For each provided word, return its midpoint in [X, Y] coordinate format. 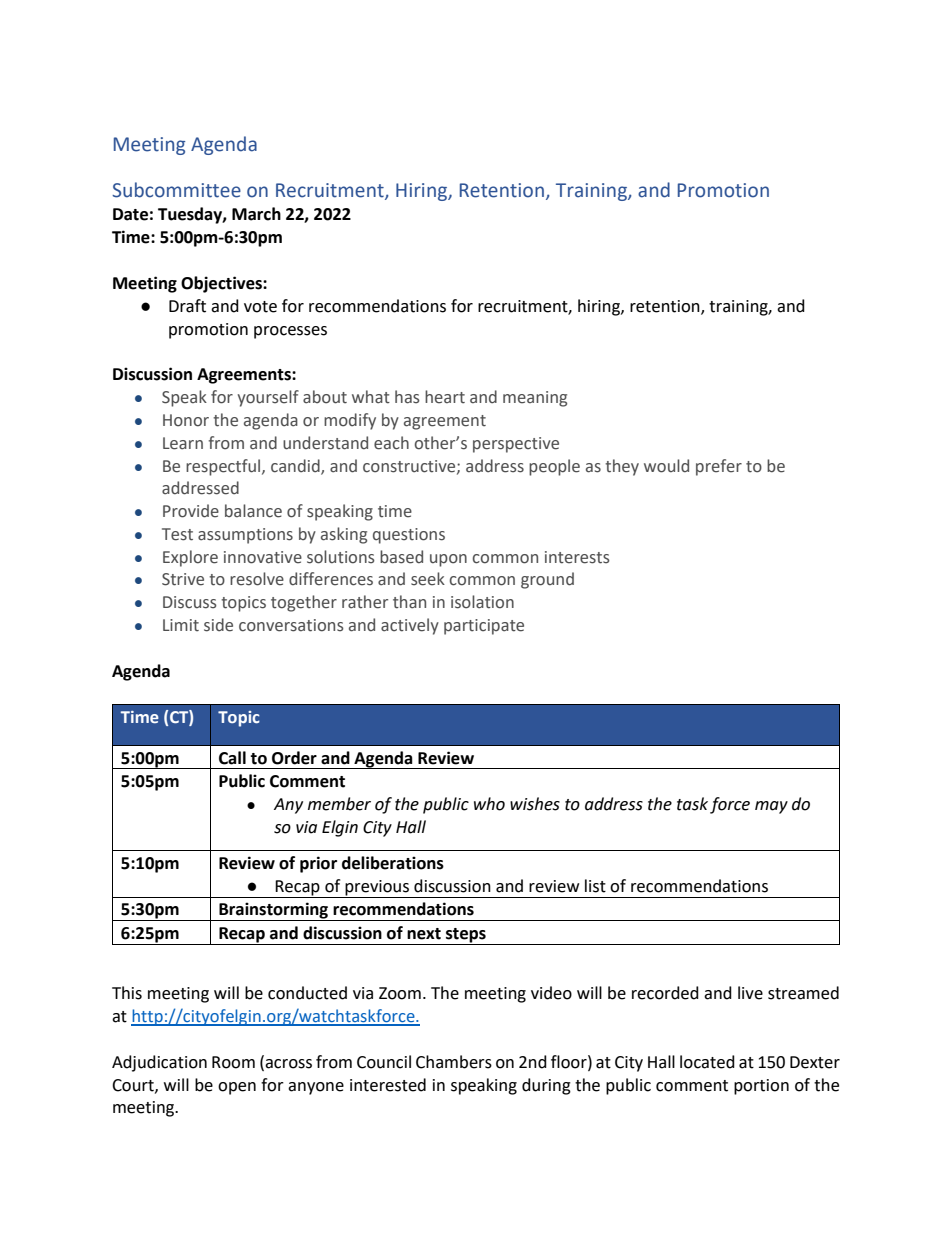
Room [233, 1062]
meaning [535, 399]
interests [577, 557]
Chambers [454, 1062]
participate [484, 627]
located [707, 1062]
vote [260, 307]
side [218, 625]
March [256, 214]
